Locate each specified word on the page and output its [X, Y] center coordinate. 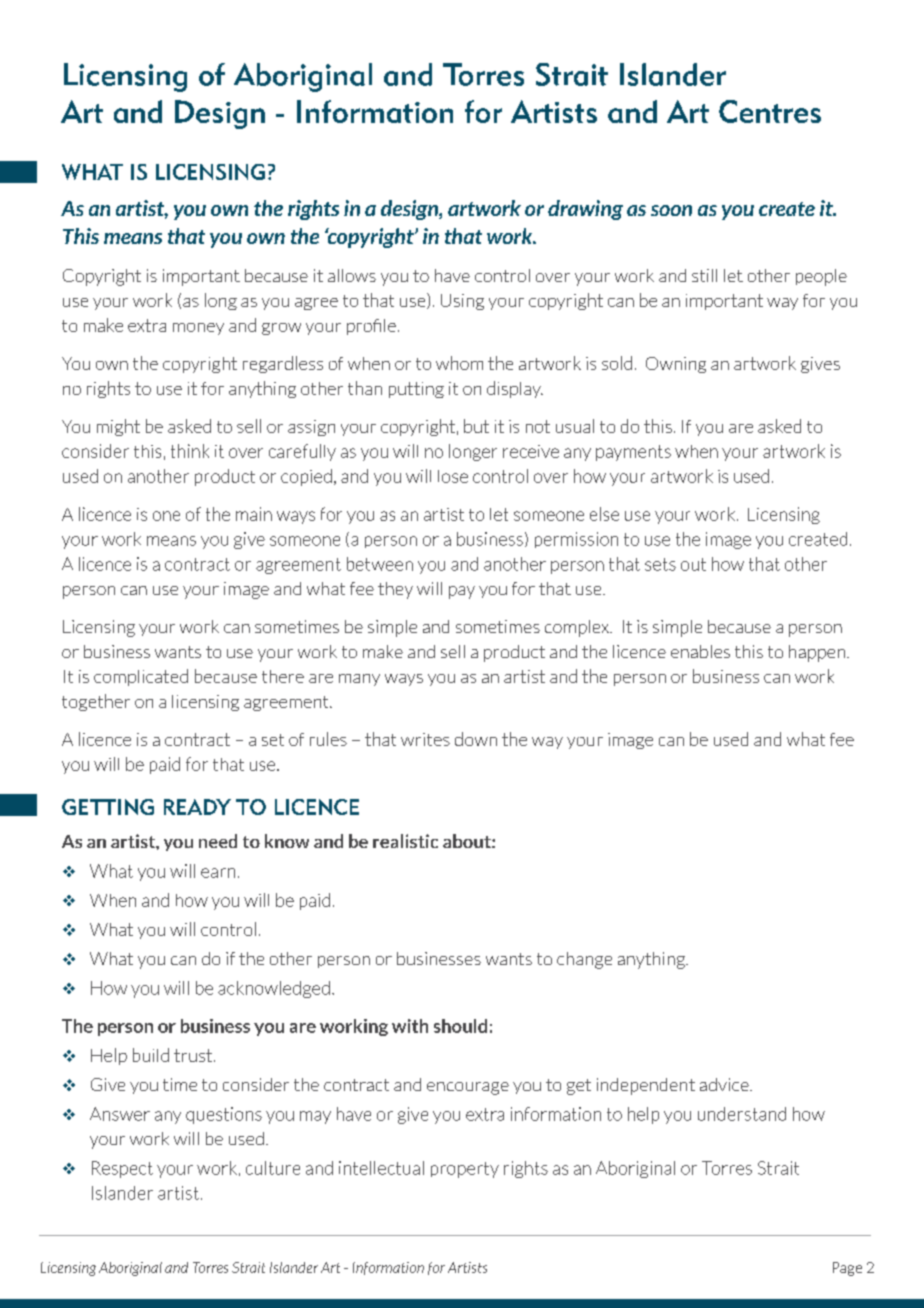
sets [660, 564]
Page [847, 1269]
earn [218, 873]
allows [352, 275]
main [254, 514]
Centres [770, 111]
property [465, 1170]
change [584, 960]
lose [453, 476]
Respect [122, 1169]
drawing [585, 210]
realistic [405, 841]
